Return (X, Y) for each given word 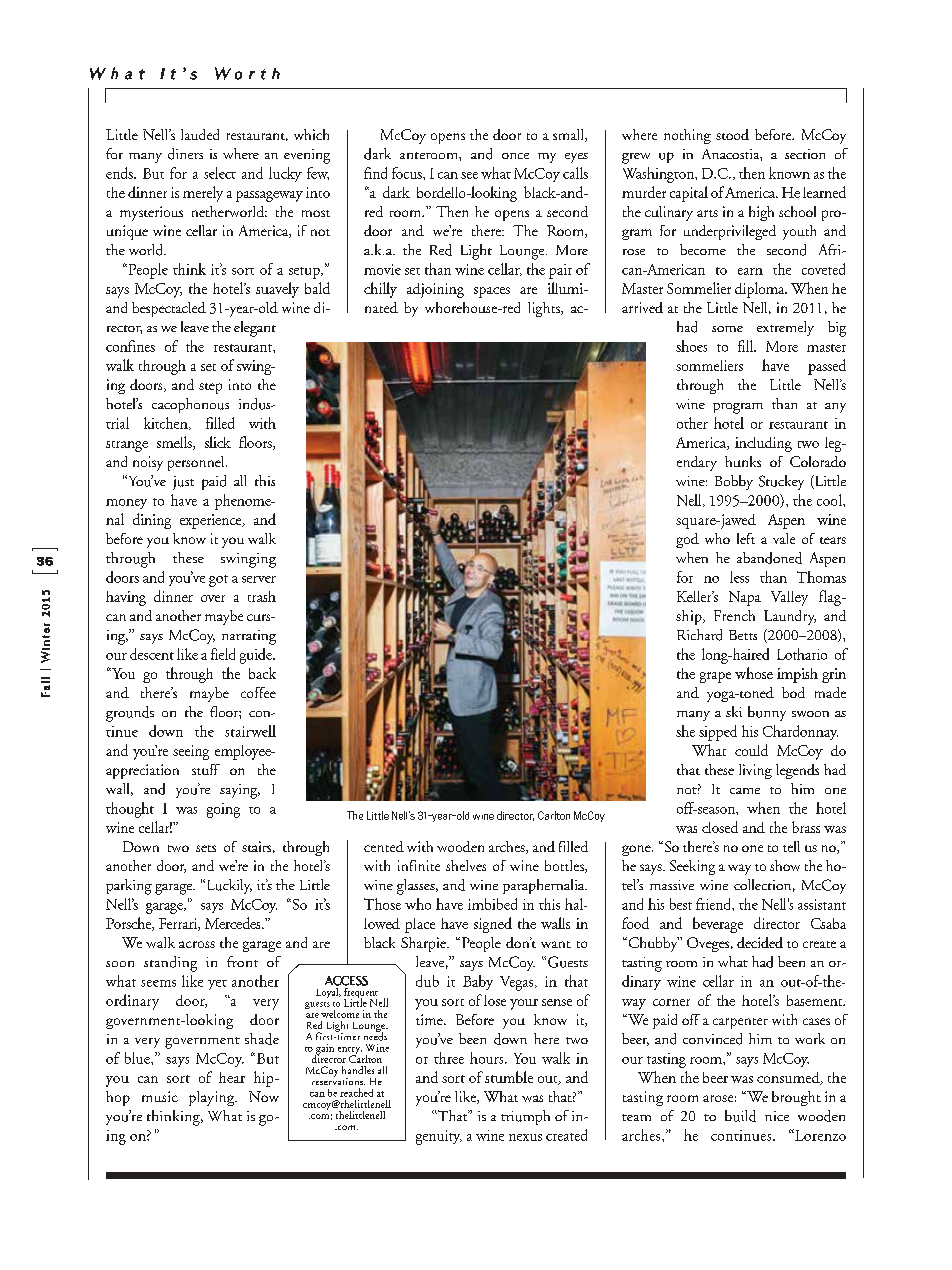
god (687, 540)
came (745, 791)
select (220, 173)
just (183, 483)
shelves (466, 865)
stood (732, 134)
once (515, 156)
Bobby (734, 482)
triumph (525, 1117)
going (223, 810)
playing (213, 1098)
